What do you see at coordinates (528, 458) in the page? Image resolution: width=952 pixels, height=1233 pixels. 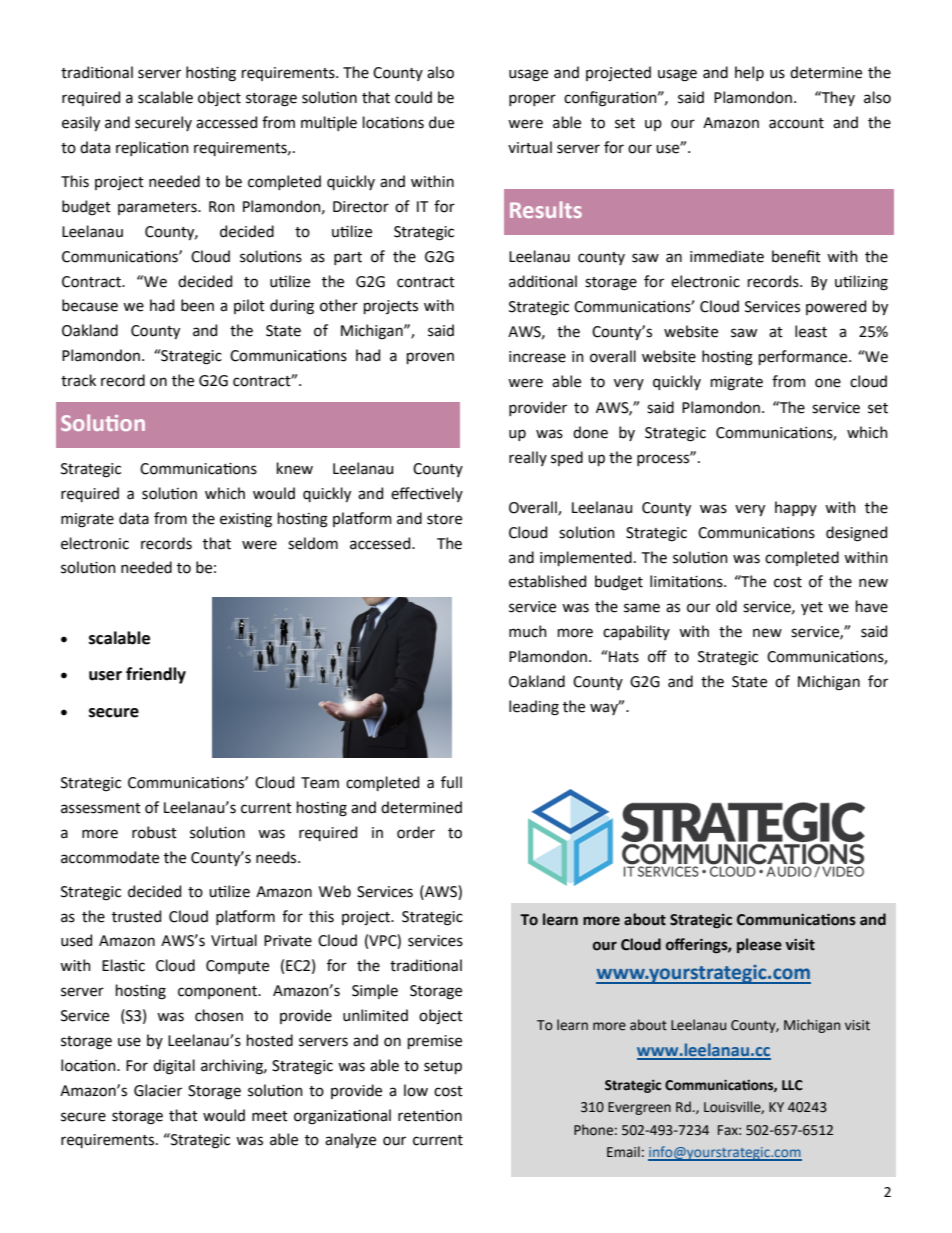 I see `really` at bounding box center [528, 458].
